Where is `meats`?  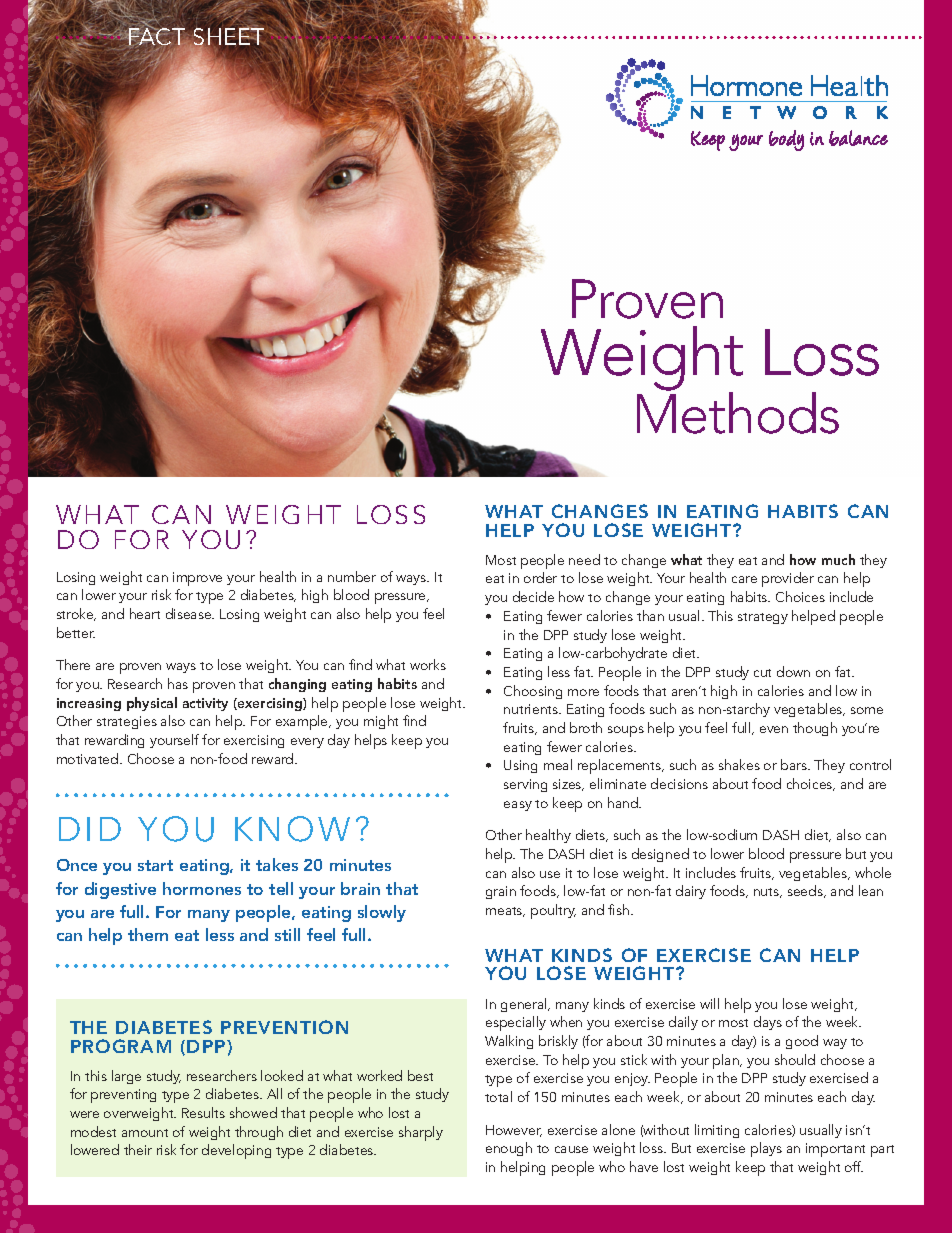
meats is located at coordinates (505, 912).
